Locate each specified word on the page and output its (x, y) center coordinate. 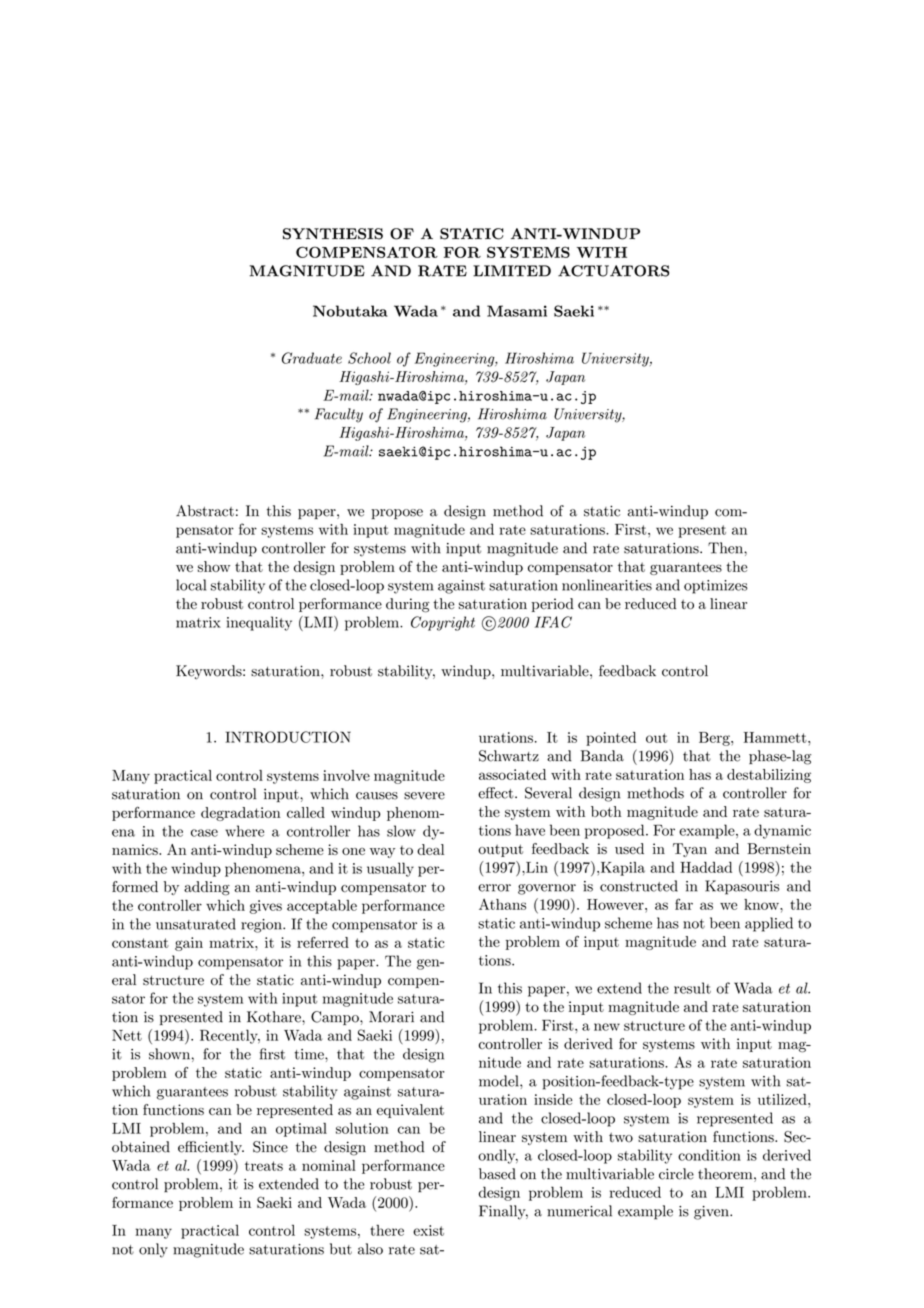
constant (140, 943)
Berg (715, 739)
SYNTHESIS (333, 234)
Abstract (205, 511)
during (408, 605)
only (153, 1250)
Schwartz (509, 756)
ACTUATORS (613, 271)
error (494, 888)
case (204, 833)
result (692, 988)
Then (726, 548)
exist (428, 1230)
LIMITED (512, 271)
